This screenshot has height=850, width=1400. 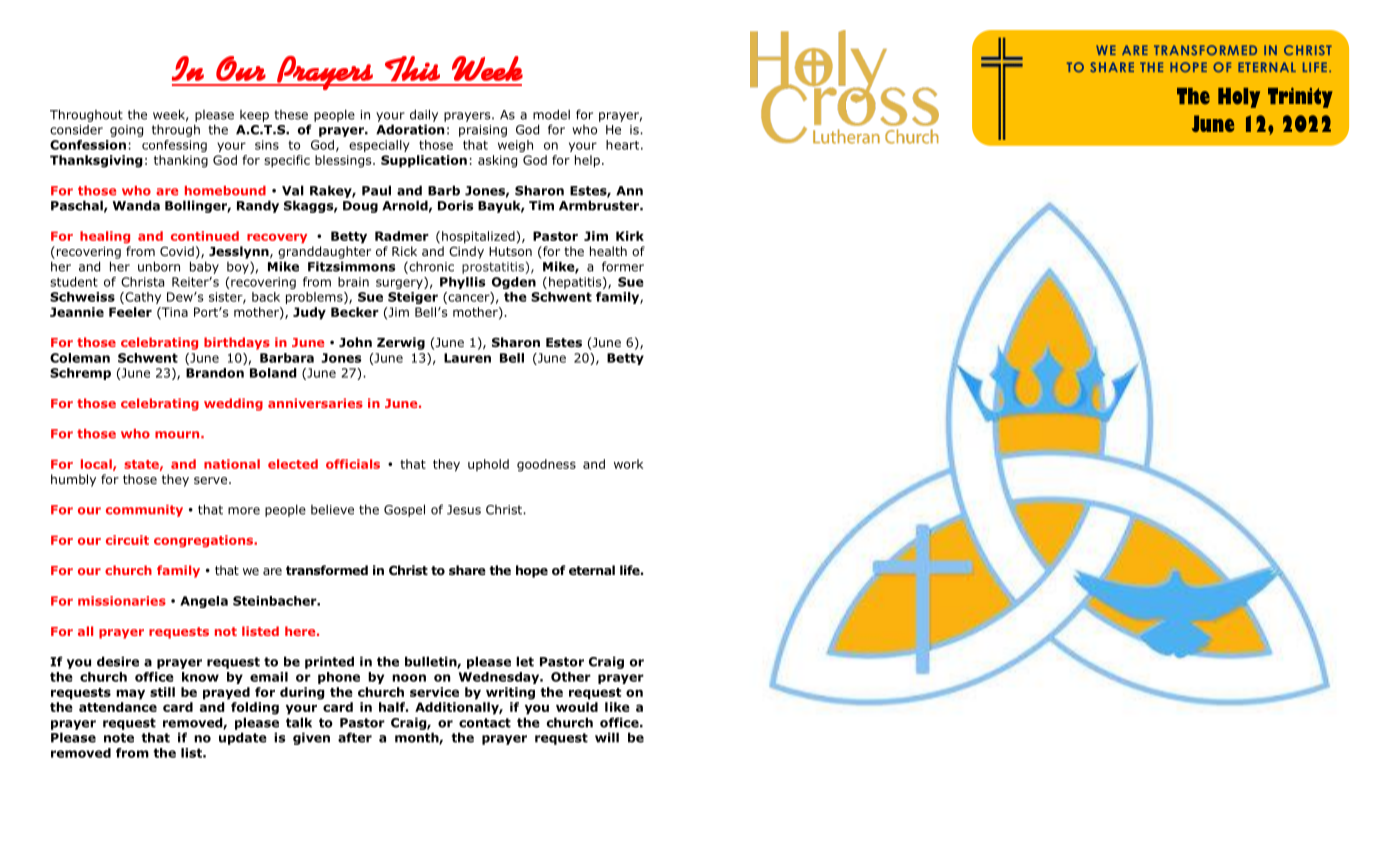 What do you see at coordinates (546, 465) in the screenshot?
I see `goodness` at bounding box center [546, 465].
